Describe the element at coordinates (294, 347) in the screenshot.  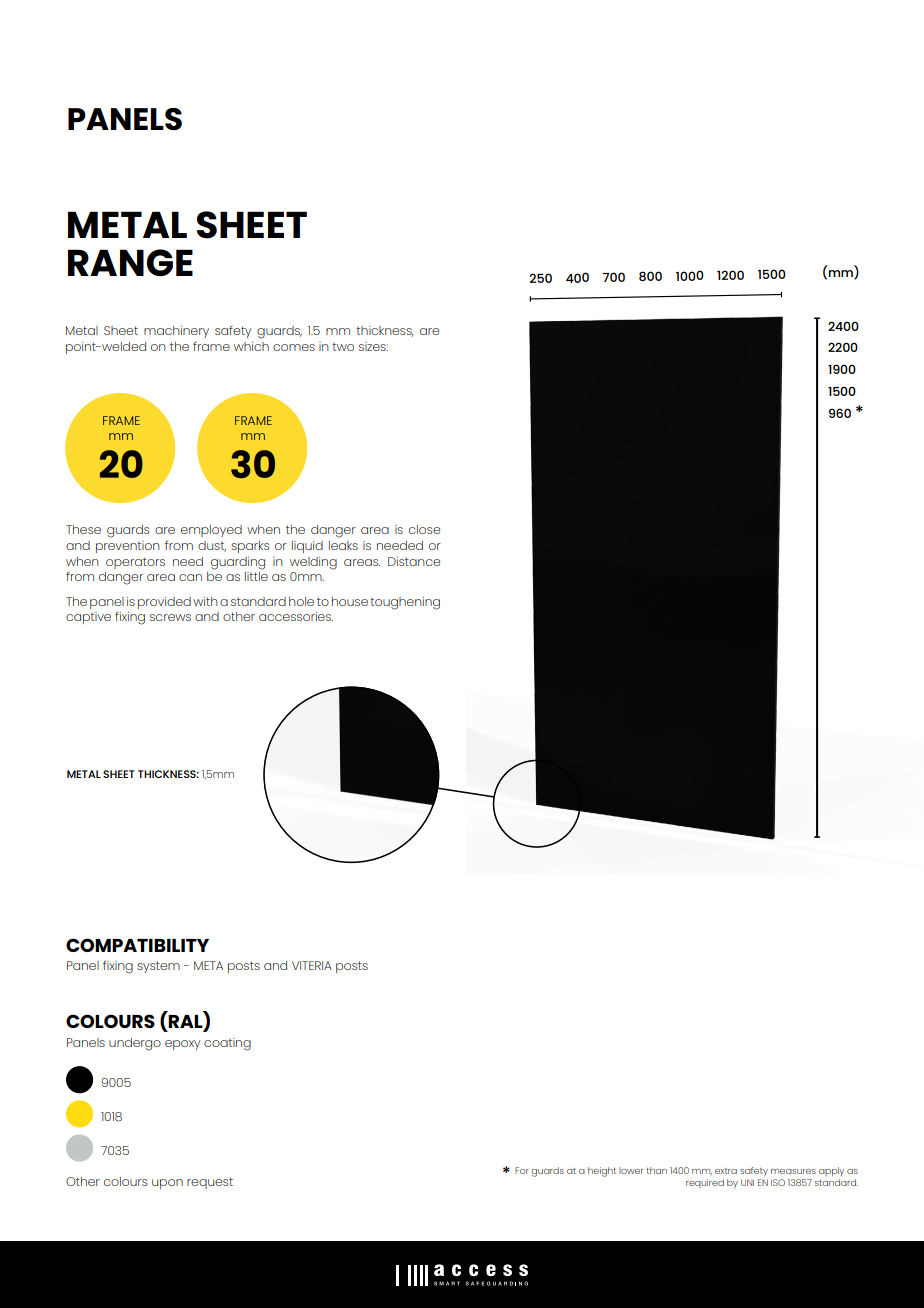
I see `comes` at that location.
